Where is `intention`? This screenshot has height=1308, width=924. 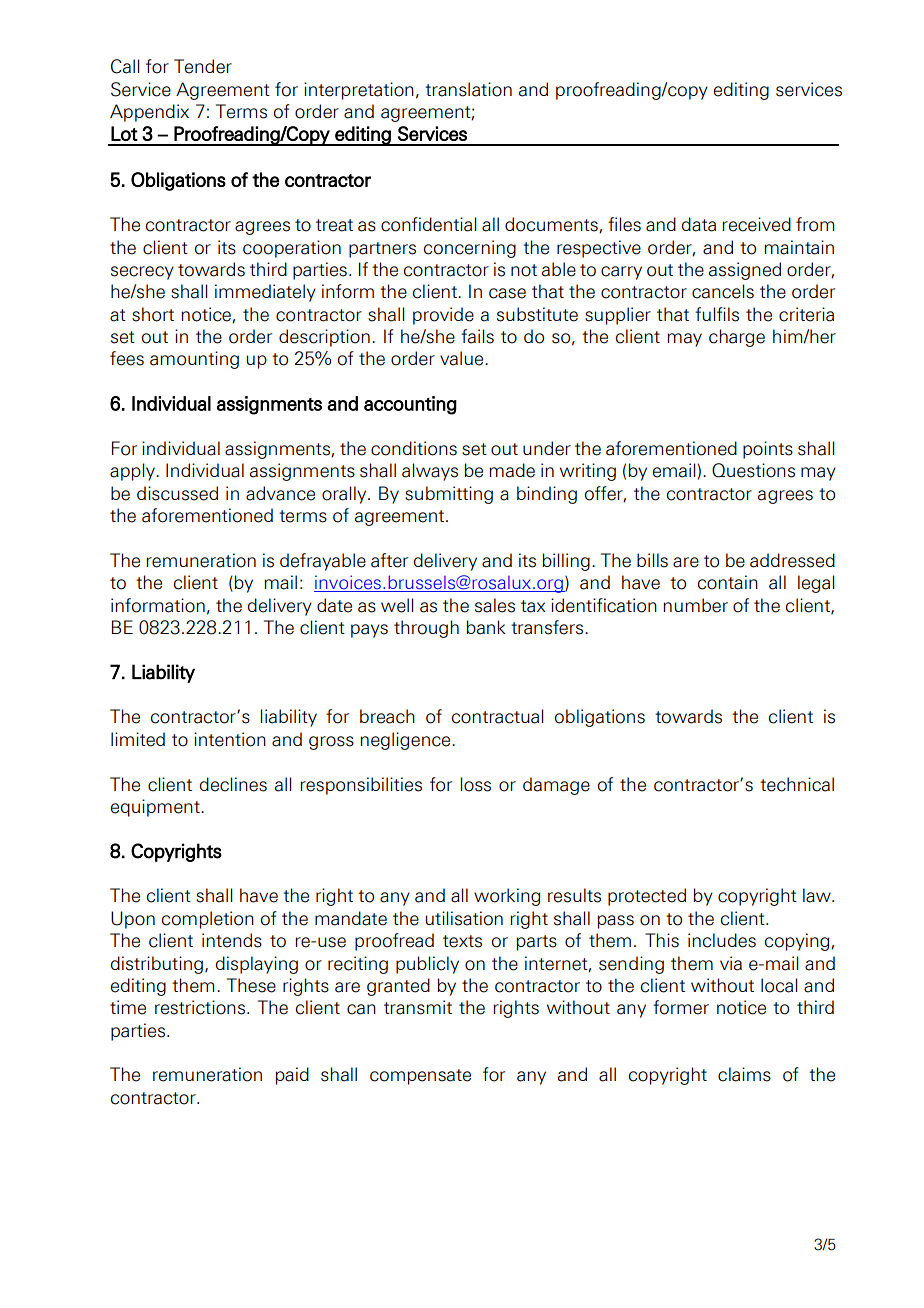 intention is located at coordinates (230, 739).
